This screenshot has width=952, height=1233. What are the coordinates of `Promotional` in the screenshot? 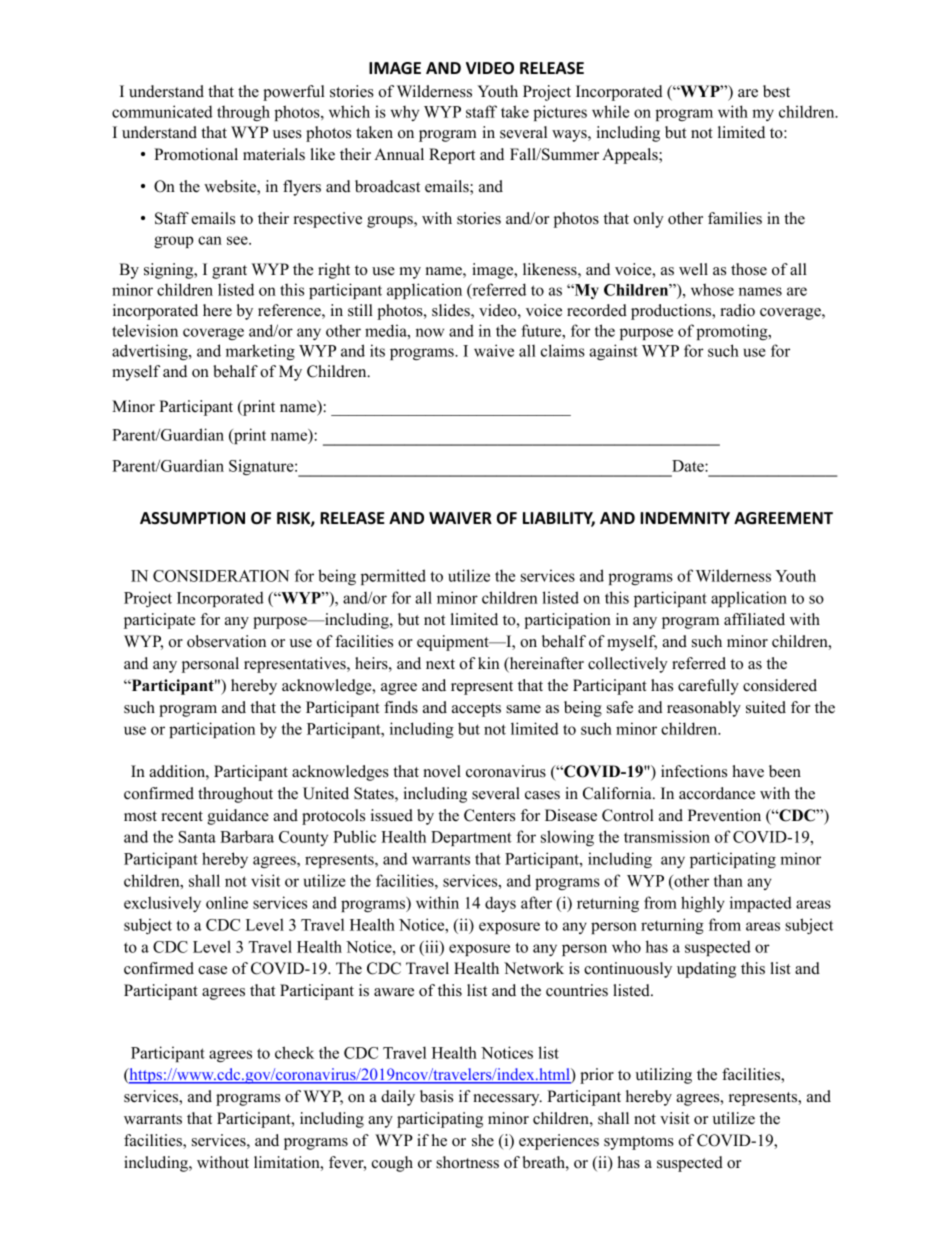 It's located at (196, 154).
